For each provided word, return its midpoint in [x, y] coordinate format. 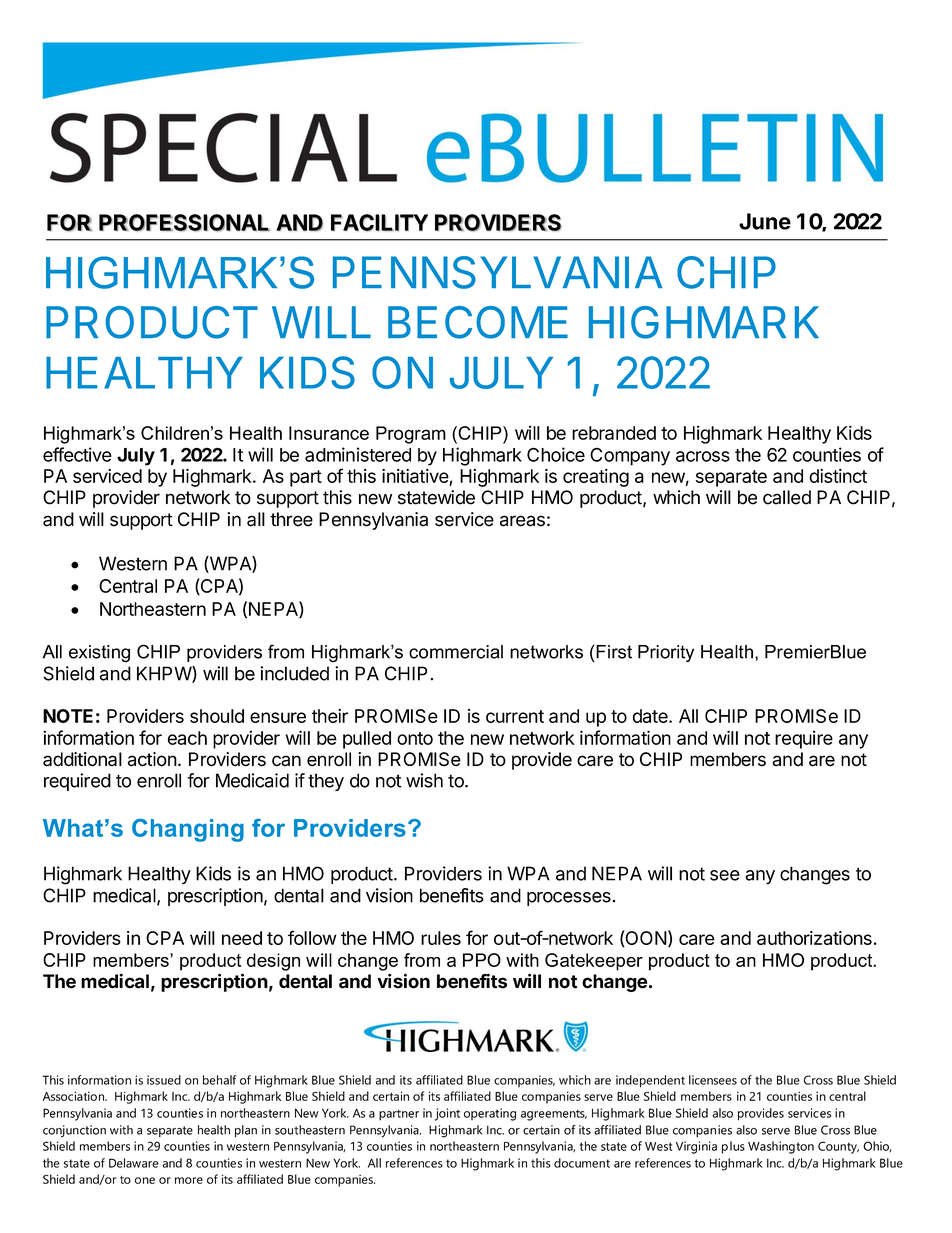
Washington [781, 1147]
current [515, 716]
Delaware [134, 1163]
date [651, 716]
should [217, 716]
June [765, 221]
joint [447, 1114]
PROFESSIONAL [184, 222]
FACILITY [379, 222]
